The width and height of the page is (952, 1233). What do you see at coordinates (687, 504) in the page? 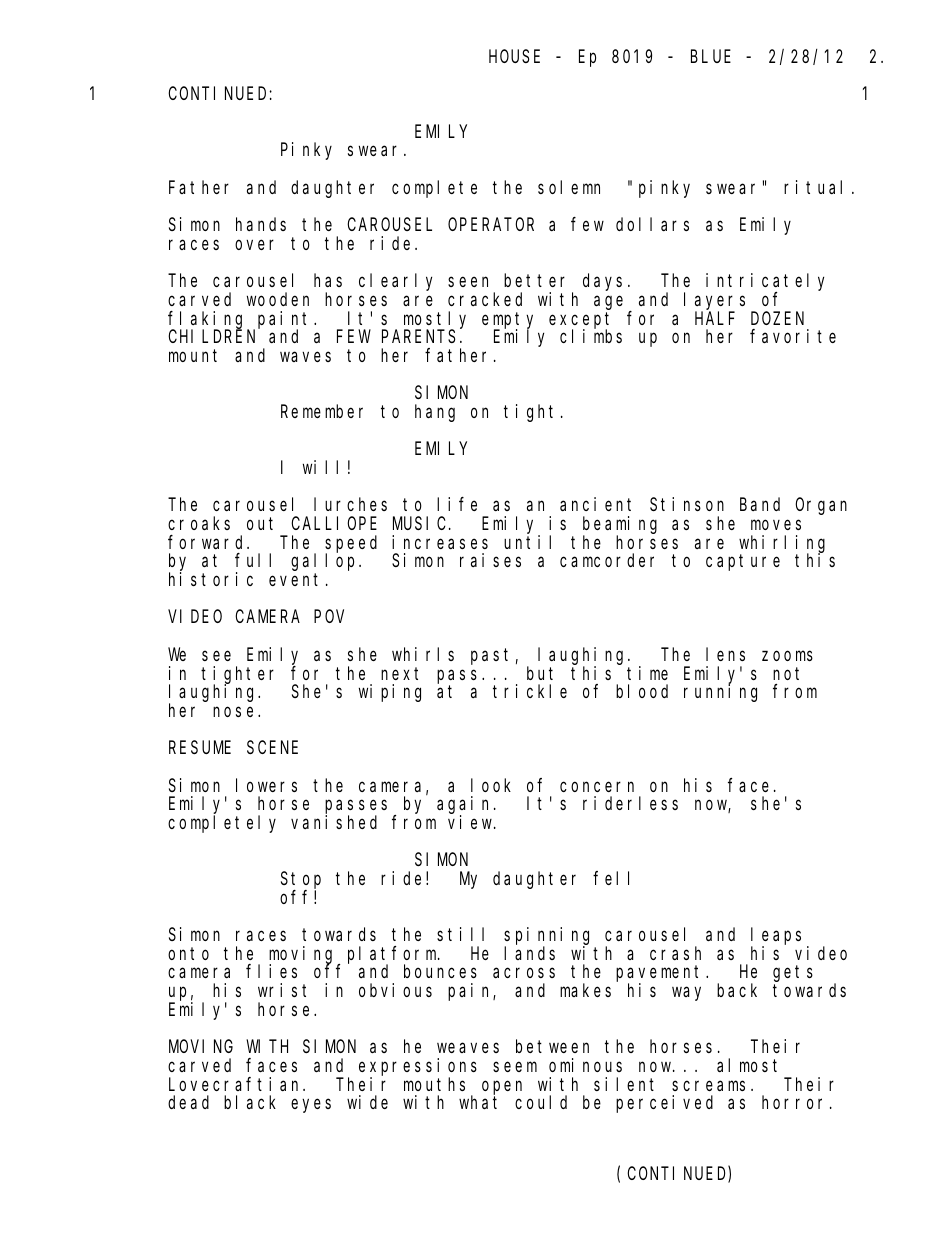
I see `Stinson` at bounding box center [687, 504].
